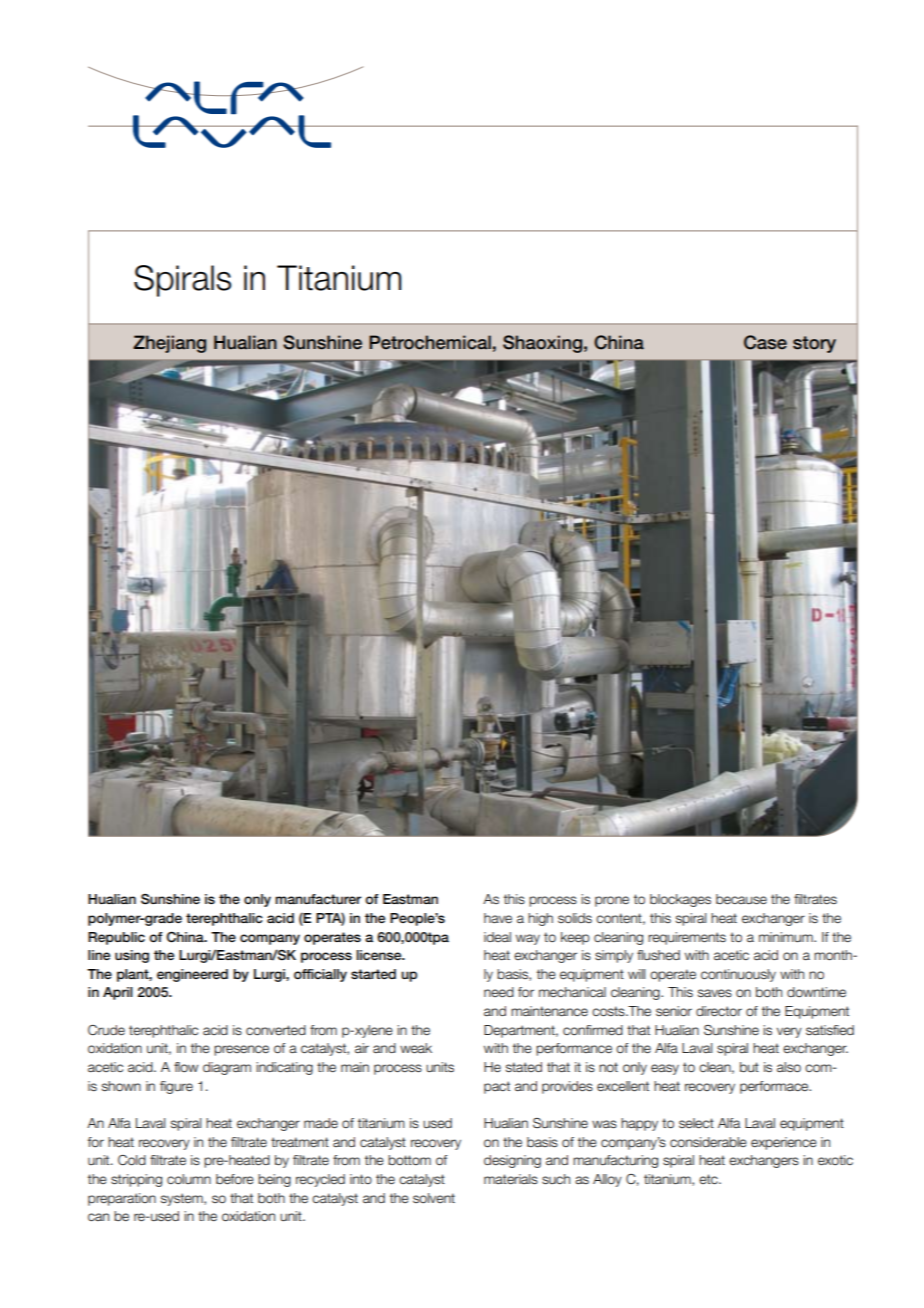 This document has width=924, height=1308. What do you see at coordinates (498, 918) in the document?
I see `have` at bounding box center [498, 918].
